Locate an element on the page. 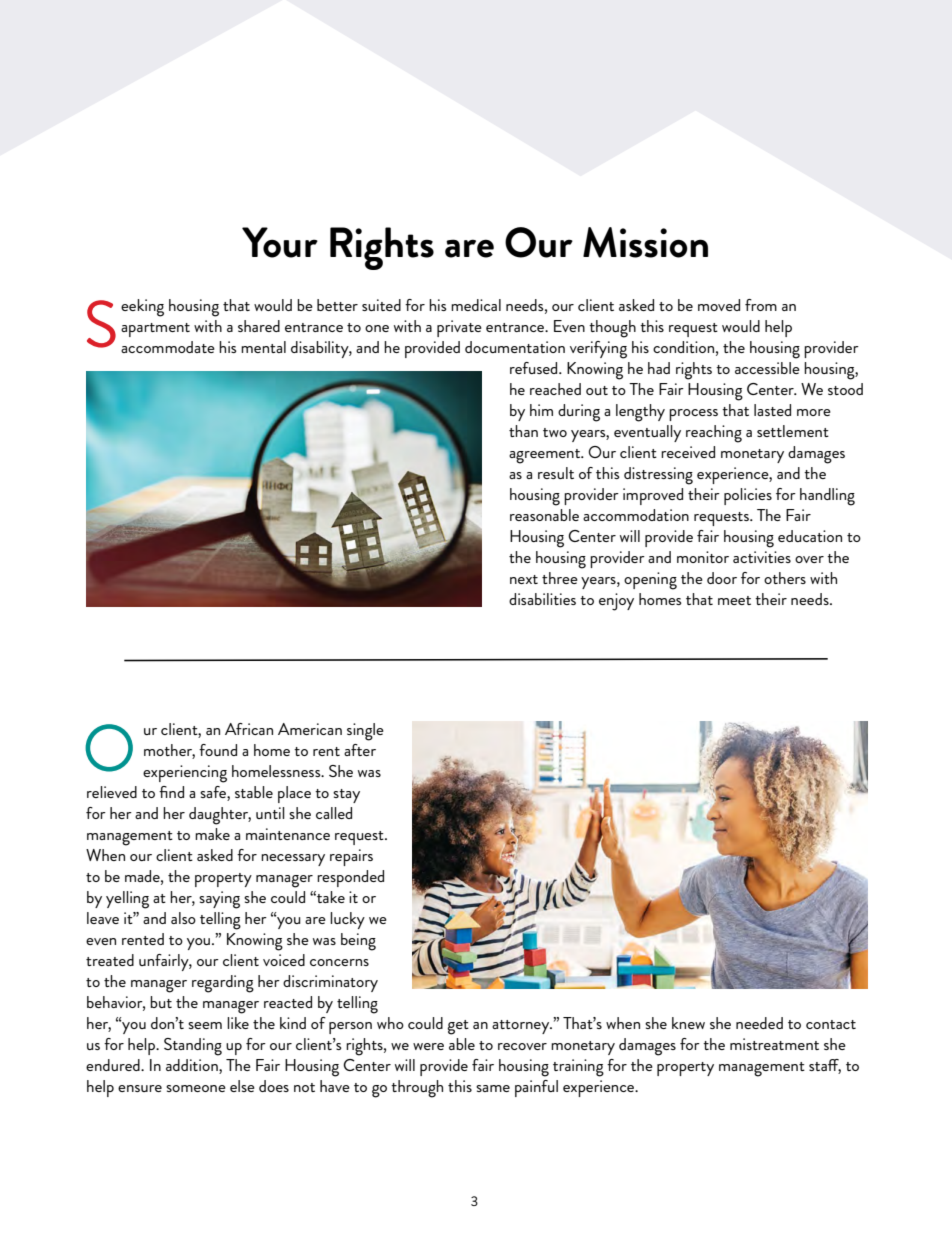  policies is located at coordinates (748, 496).
